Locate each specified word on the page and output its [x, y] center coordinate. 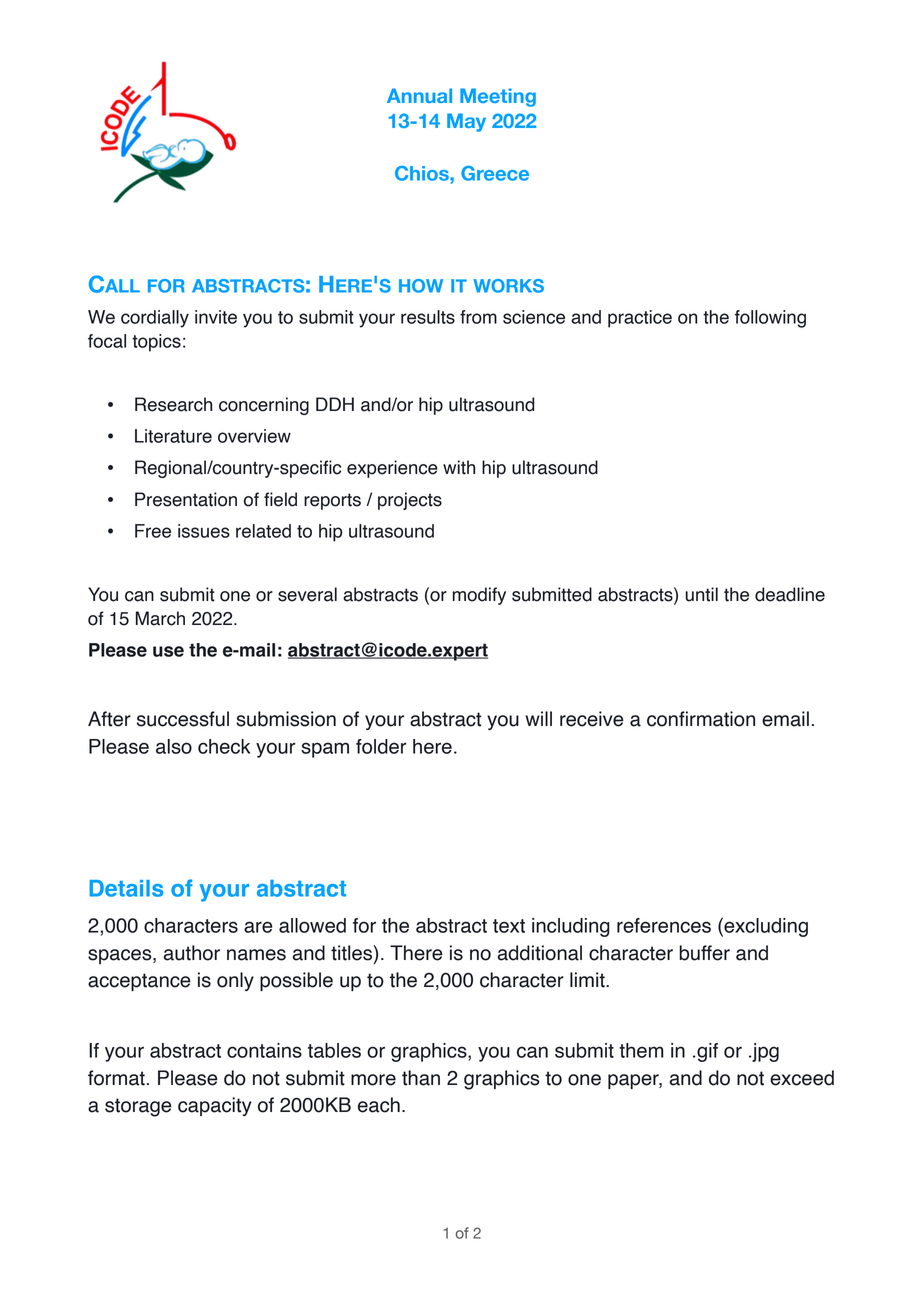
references [664, 925]
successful [183, 719]
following [770, 319]
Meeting [498, 97]
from [478, 317]
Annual [419, 95]
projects [410, 501]
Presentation [186, 499]
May [466, 122]
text [509, 926]
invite [216, 317]
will [538, 718]
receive [592, 719]
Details [126, 888]
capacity [215, 1106]
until [701, 594]
